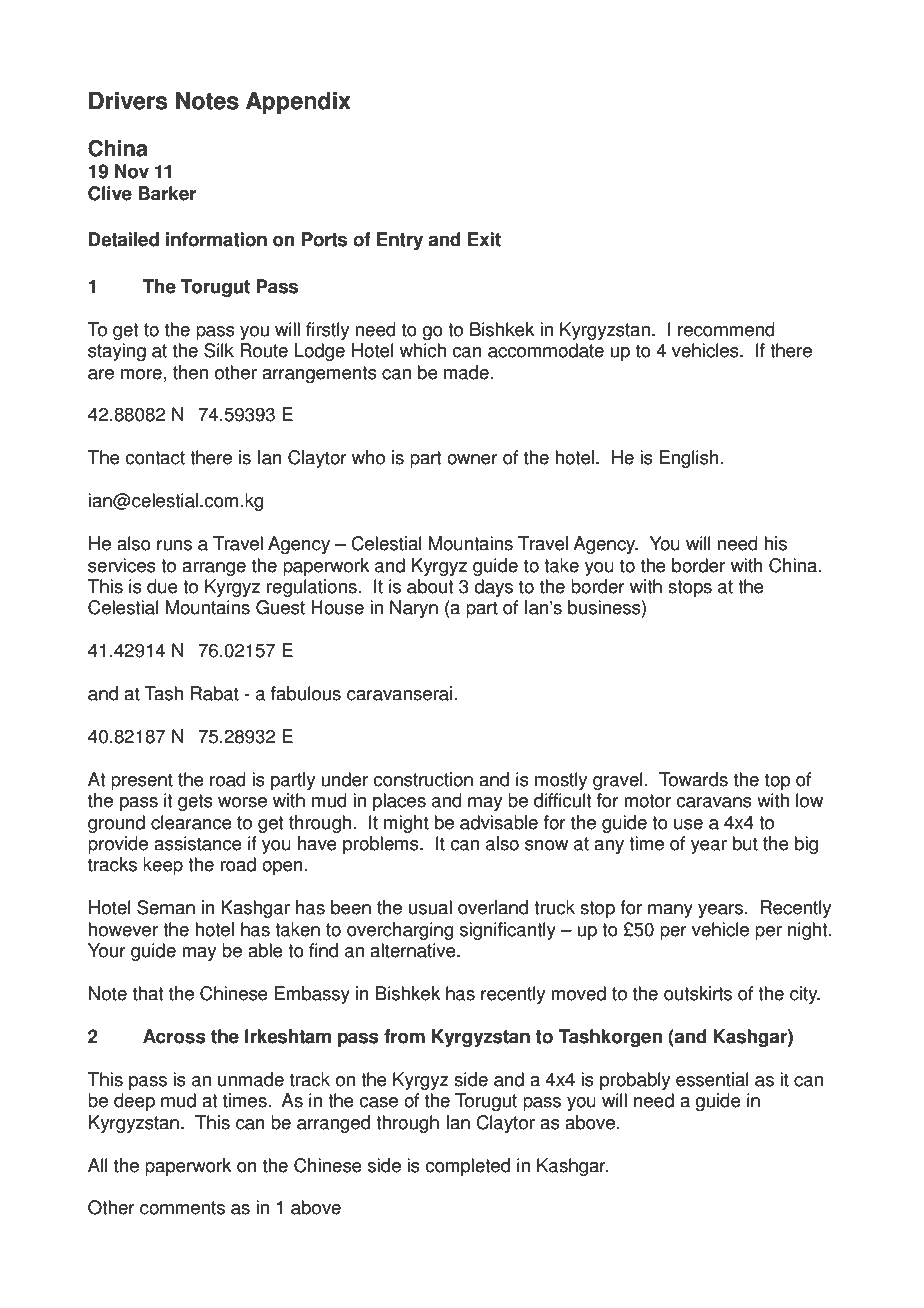  Describe the element at coordinates (712, 1079) in the screenshot. I see `essential` at that location.
